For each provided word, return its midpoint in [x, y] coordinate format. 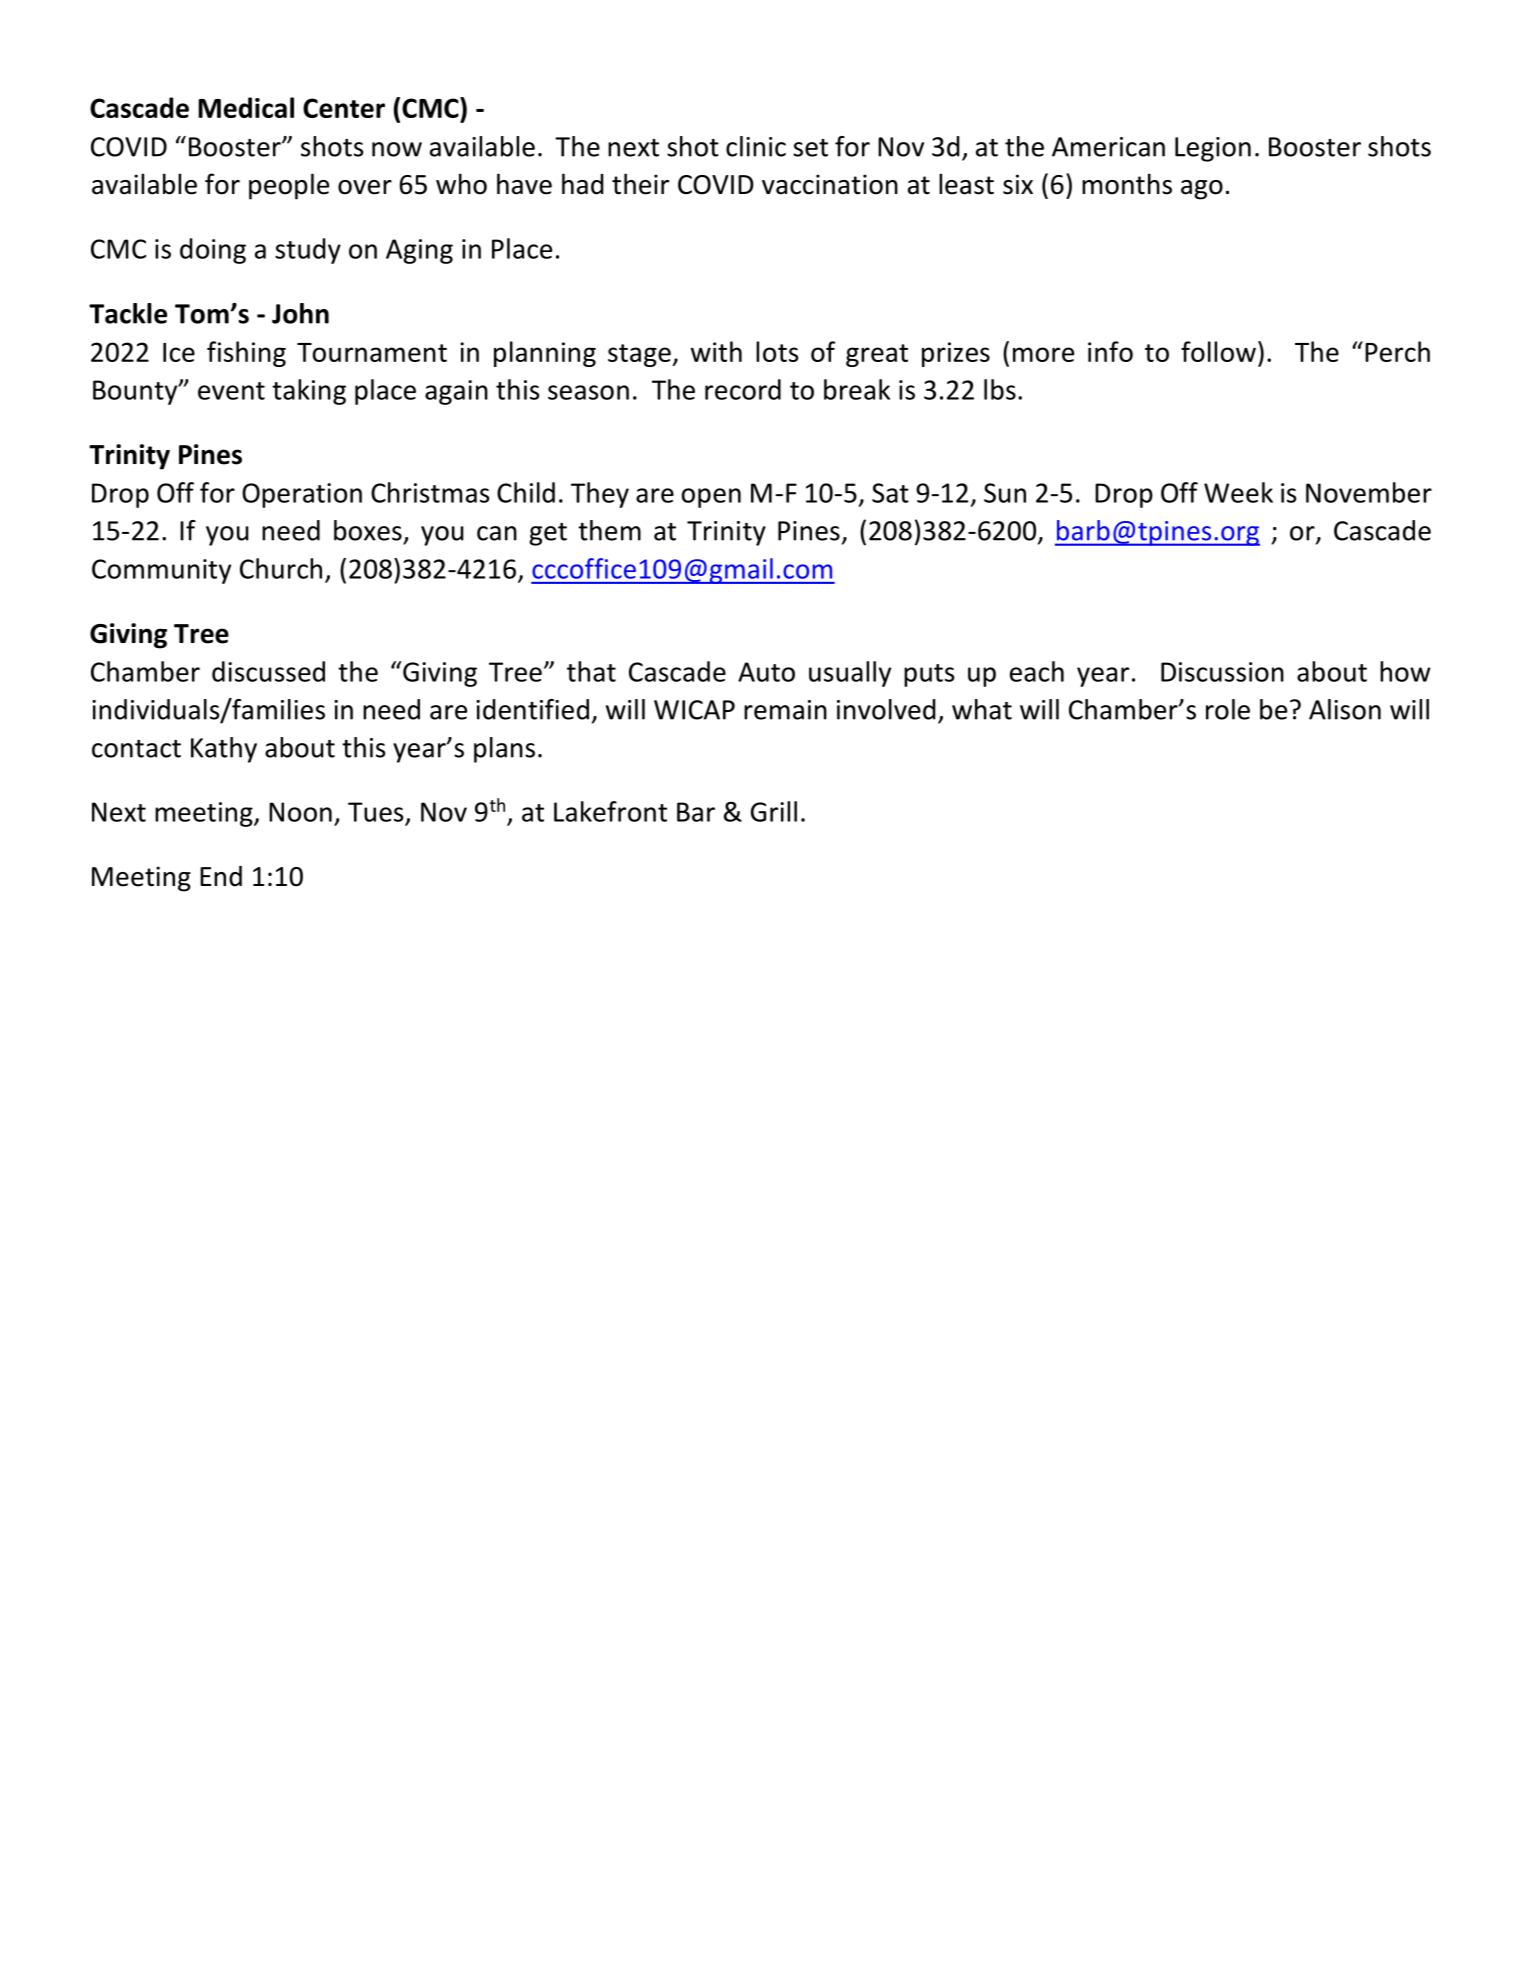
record [743, 389]
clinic [756, 146]
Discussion [1222, 672]
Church [281, 568]
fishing [246, 354]
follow [1218, 351]
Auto [766, 672]
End [221, 876]
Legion [1213, 149]
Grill [774, 811]
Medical [246, 107]
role [1228, 709]
